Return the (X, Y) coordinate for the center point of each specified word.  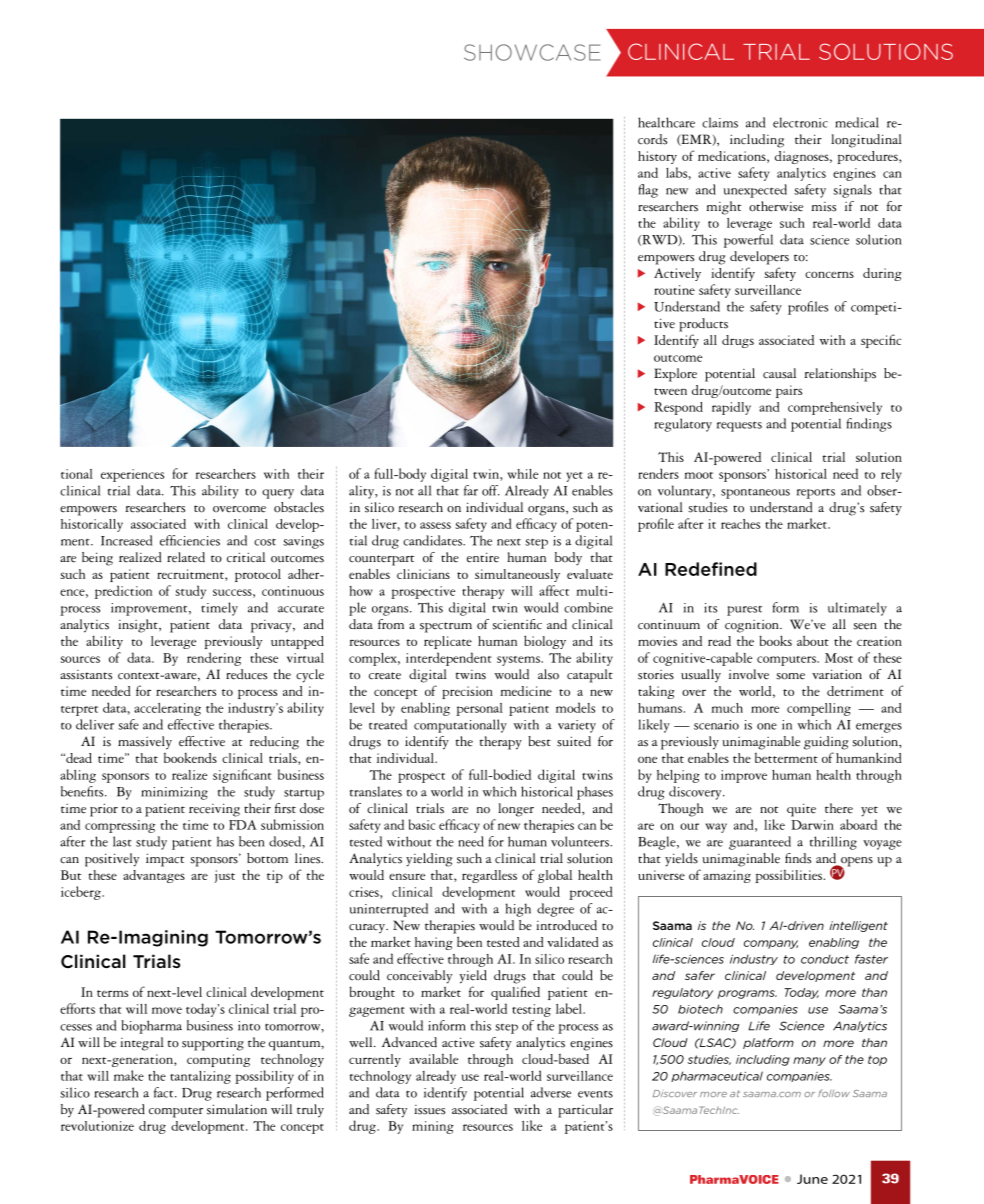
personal (479, 709)
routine (674, 290)
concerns (829, 274)
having (434, 943)
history (657, 157)
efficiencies (190, 540)
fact (165, 1092)
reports (816, 493)
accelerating (167, 709)
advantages (154, 876)
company (771, 944)
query (278, 494)
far (471, 490)
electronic (800, 122)
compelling (819, 709)
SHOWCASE (532, 52)
